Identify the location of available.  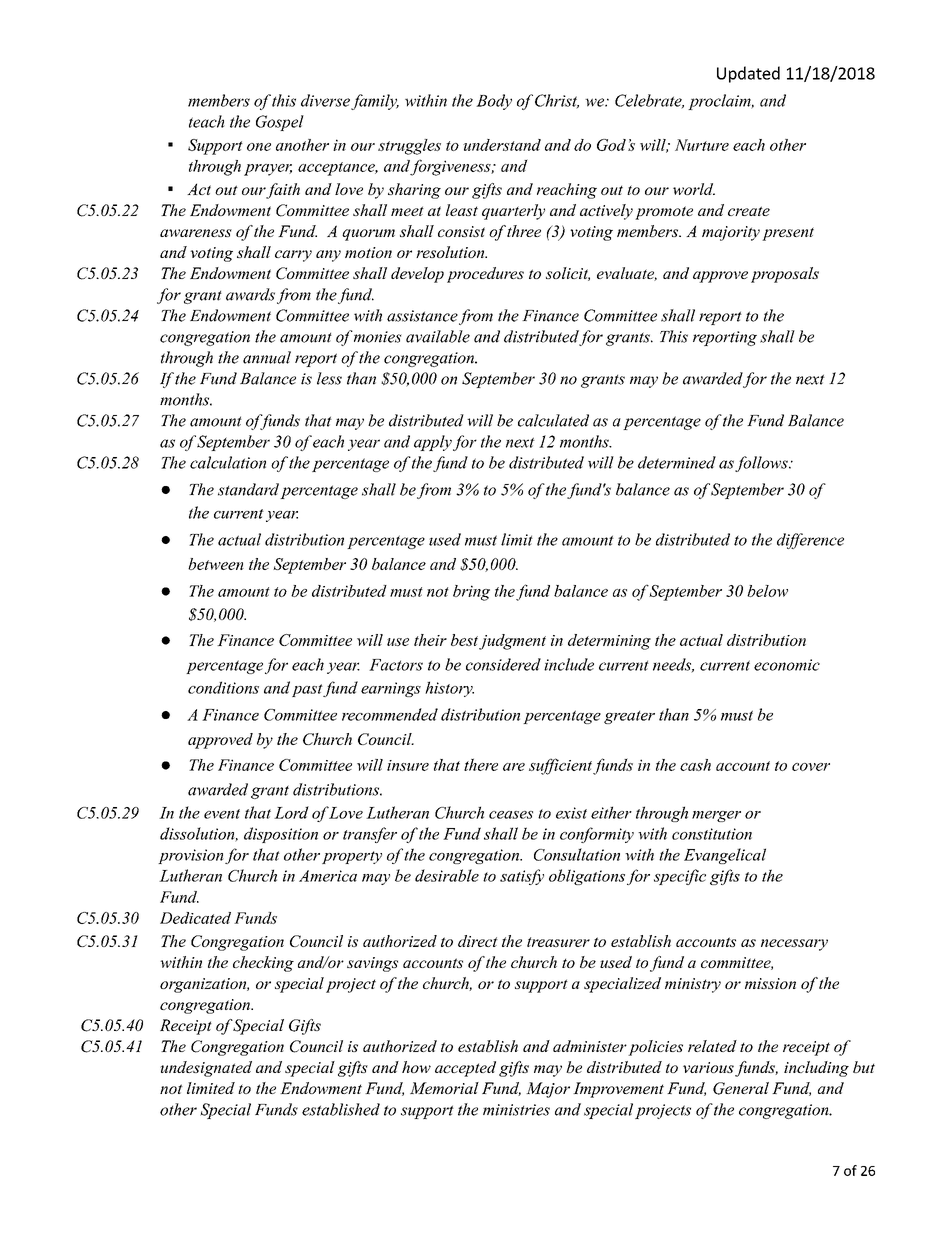
(438, 336).
